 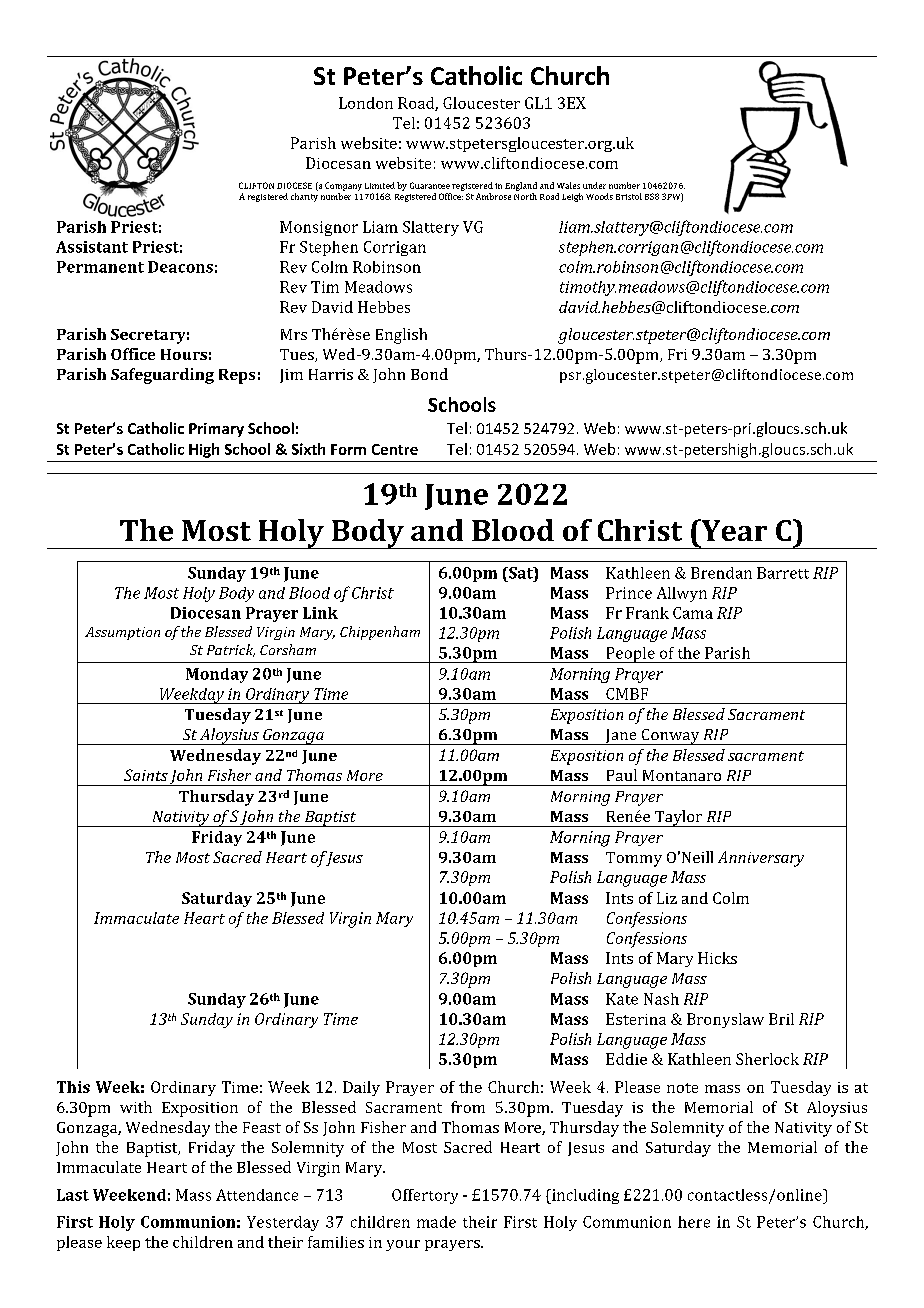 I want to click on Guarantee, so click(x=430, y=185).
